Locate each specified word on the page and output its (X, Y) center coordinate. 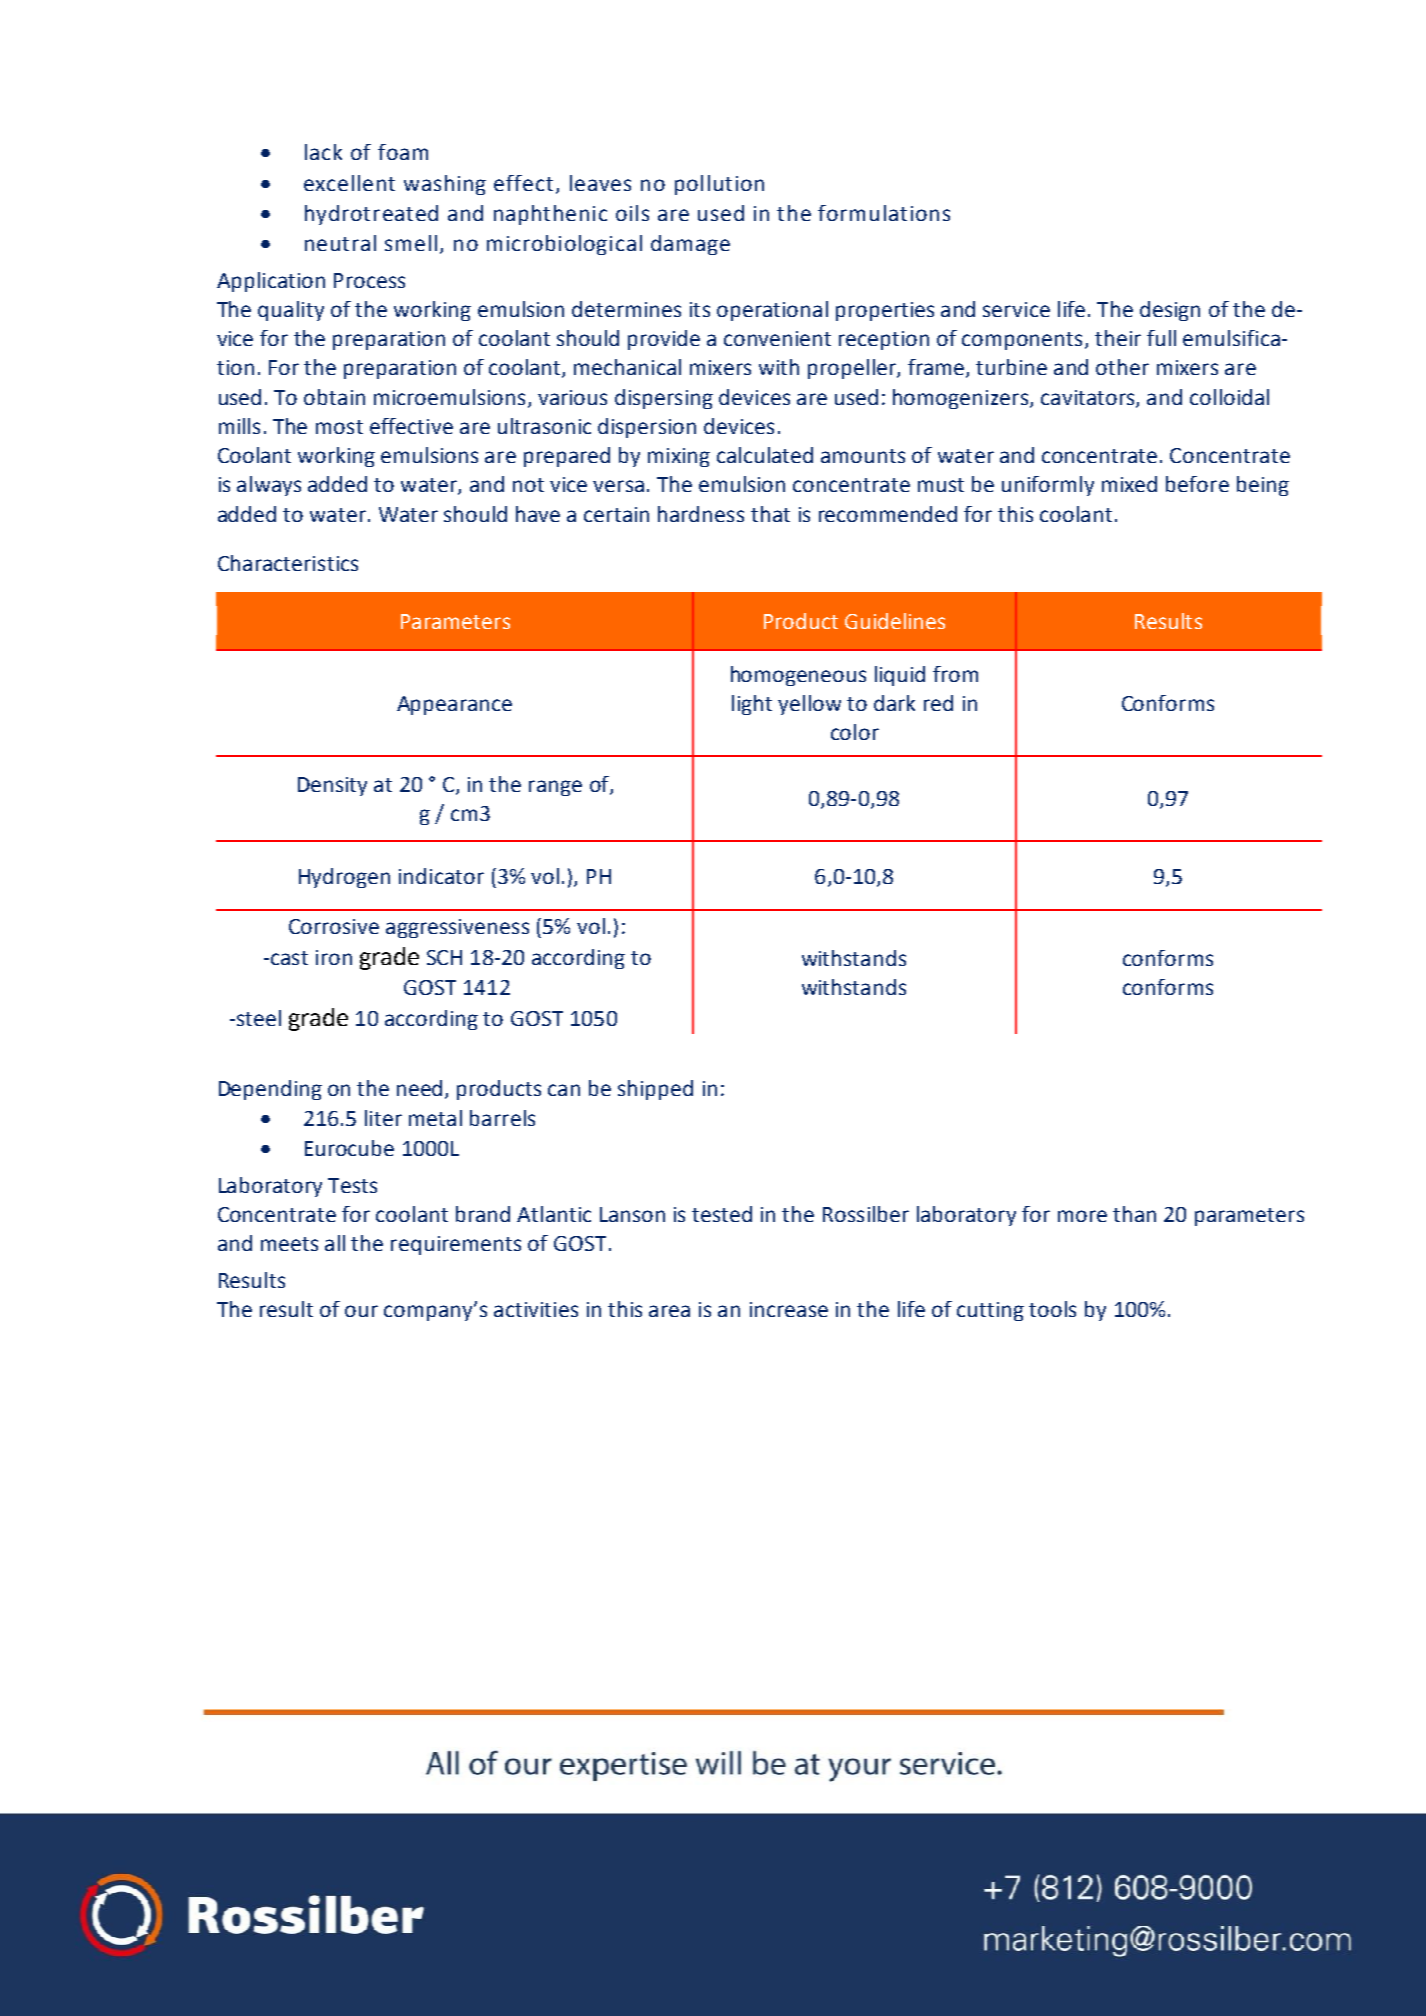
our (361, 1311)
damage (690, 245)
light (752, 705)
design (1170, 311)
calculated (765, 455)
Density (332, 786)
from (955, 674)
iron (334, 957)
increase (789, 1309)
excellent (349, 183)
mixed (1129, 484)
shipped (655, 1090)
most (339, 427)
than (1134, 1214)
